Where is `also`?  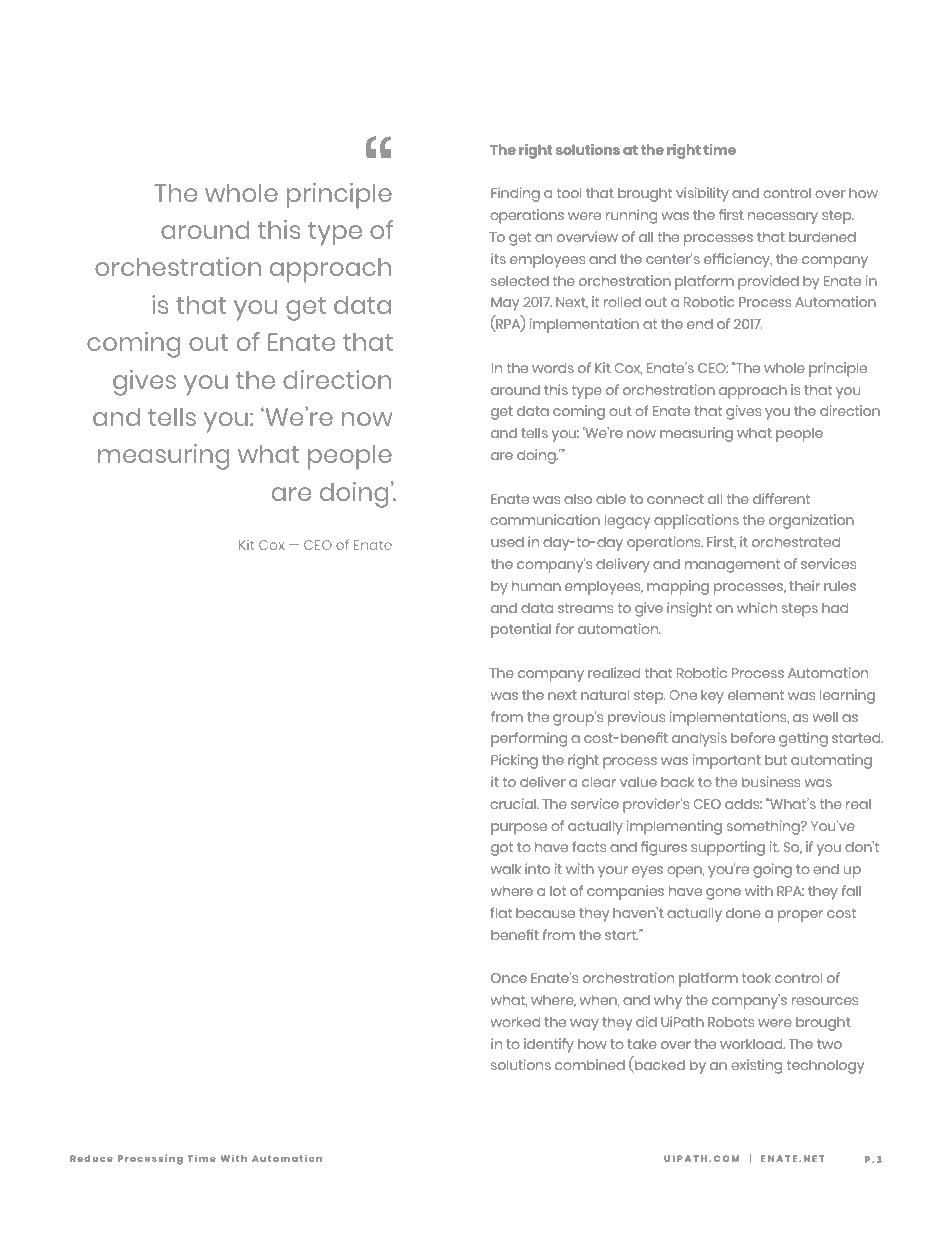 also is located at coordinates (578, 499).
